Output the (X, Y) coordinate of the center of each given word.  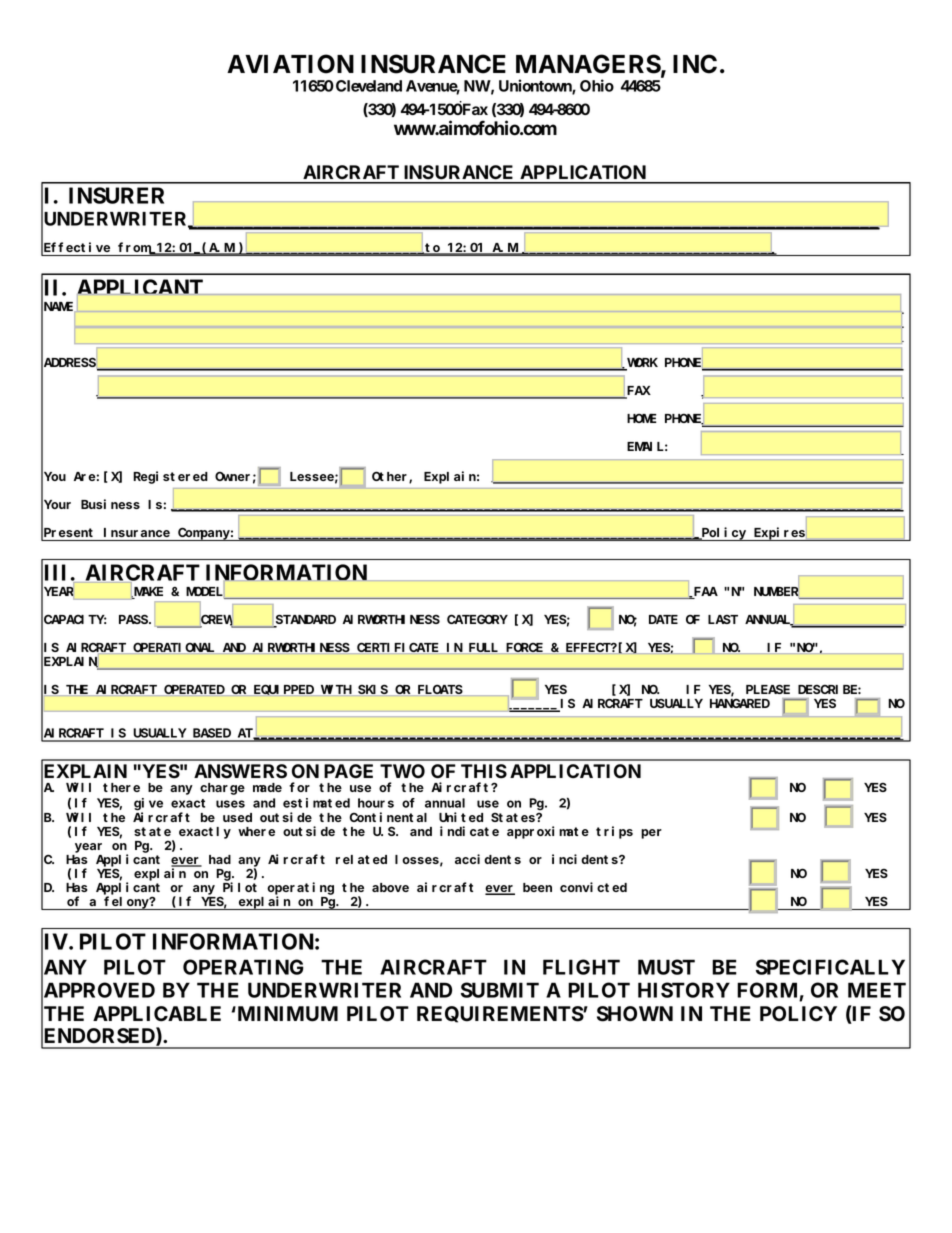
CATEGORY (477, 619)
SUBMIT (500, 990)
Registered (170, 477)
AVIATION (290, 64)
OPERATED (194, 689)
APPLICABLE (157, 1014)
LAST (723, 619)
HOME (642, 418)
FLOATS (440, 689)
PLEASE (768, 689)
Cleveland (369, 86)
